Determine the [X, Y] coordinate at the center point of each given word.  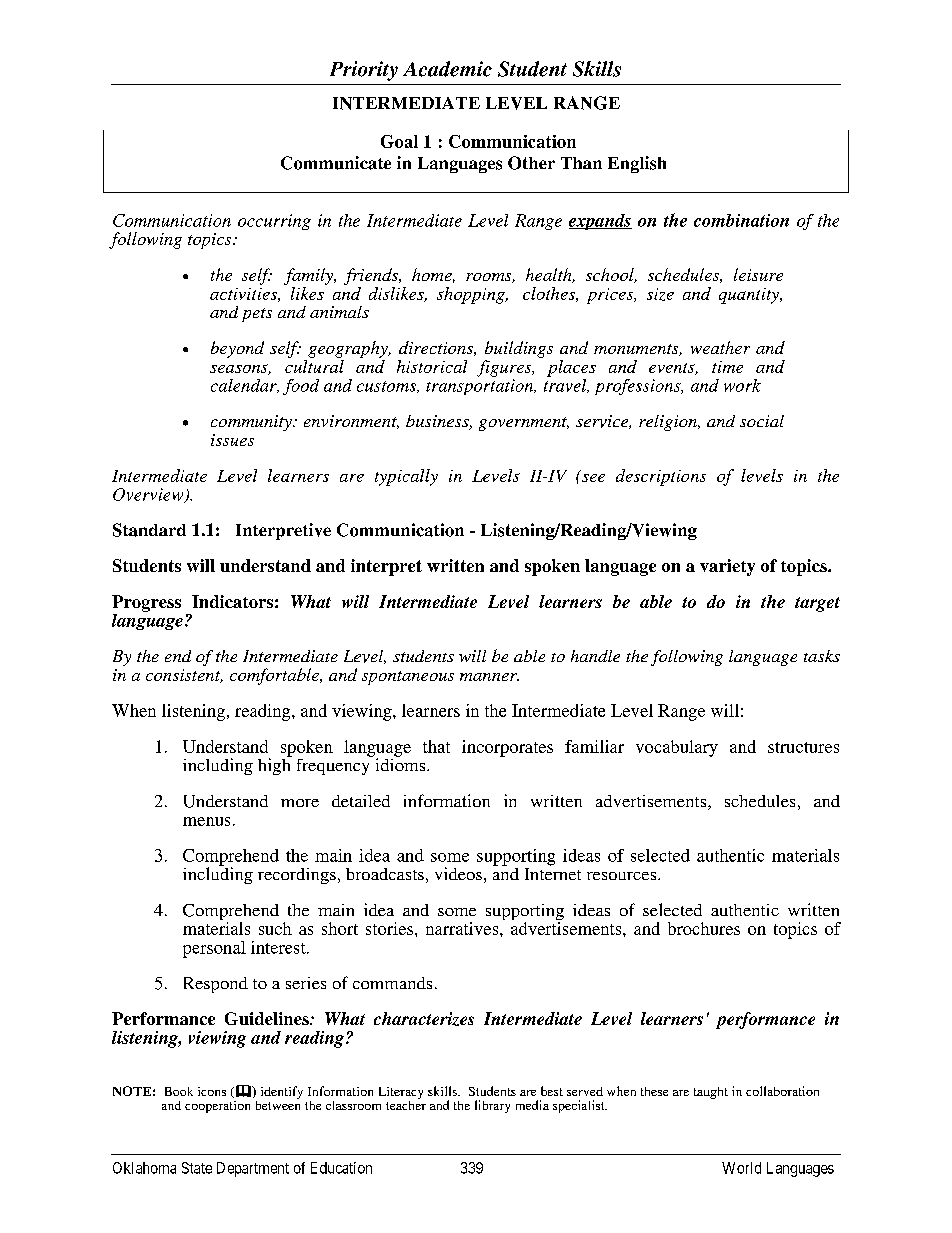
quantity [750, 296]
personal [214, 949]
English [637, 164]
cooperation [217, 1107]
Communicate [336, 163]
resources [623, 876]
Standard [149, 530]
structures [803, 747]
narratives [463, 928]
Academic [447, 69]
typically [406, 477]
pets [257, 315]
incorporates [507, 748]
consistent [184, 676]
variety [727, 567]
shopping [472, 295]
